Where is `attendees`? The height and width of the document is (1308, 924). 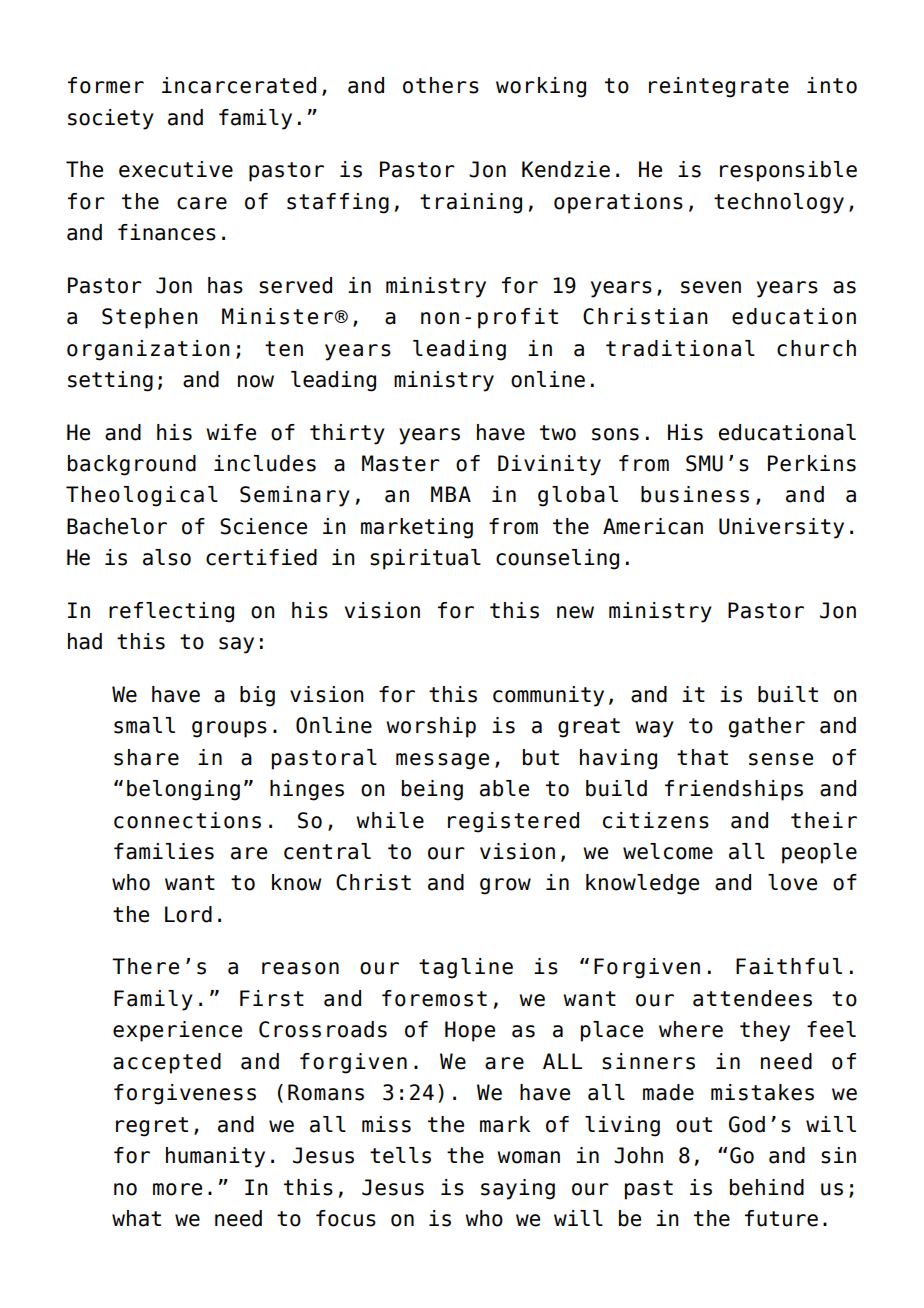 attendees is located at coordinates (752, 998).
